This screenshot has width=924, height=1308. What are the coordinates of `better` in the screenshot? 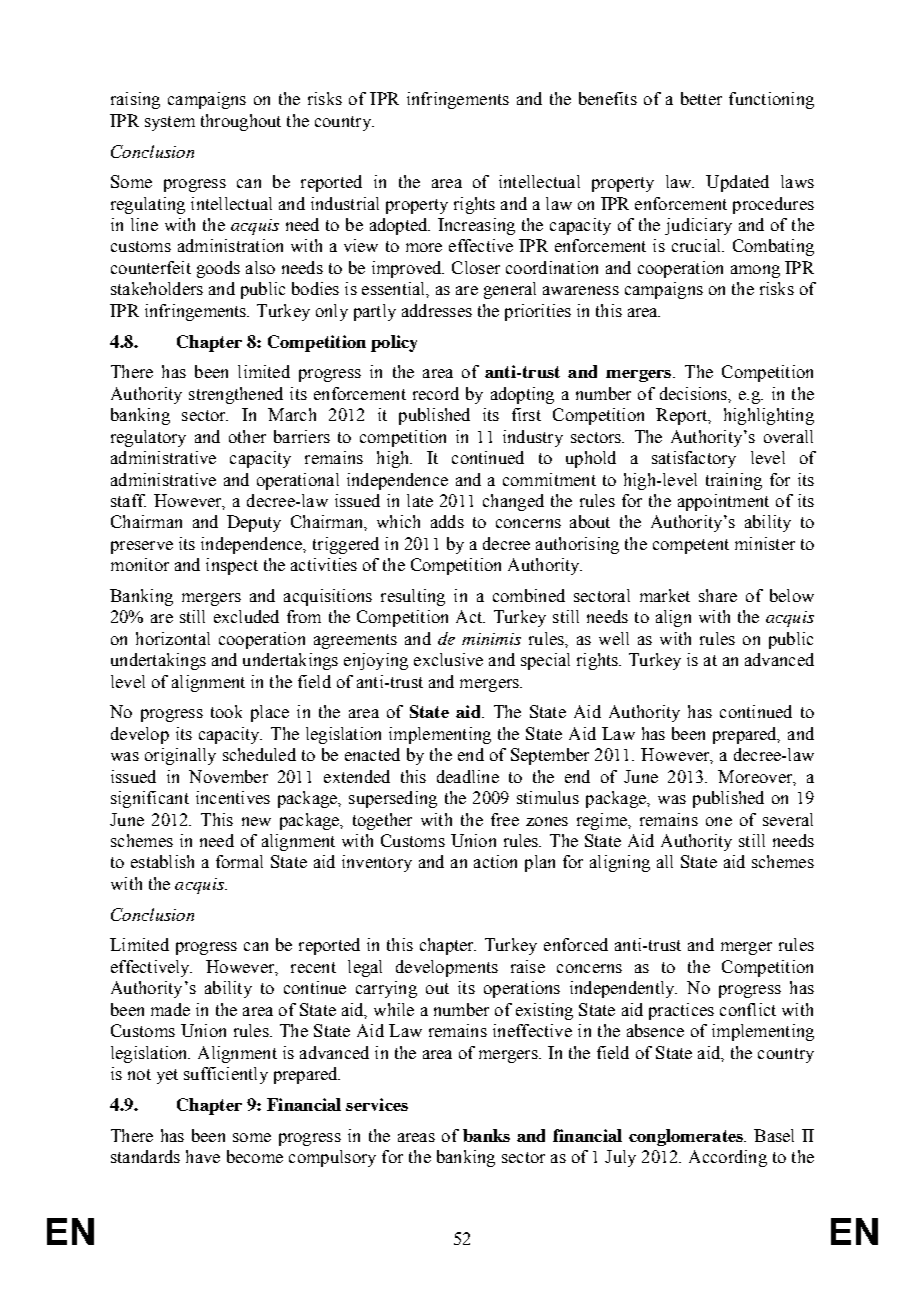 It's located at (701, 98).
